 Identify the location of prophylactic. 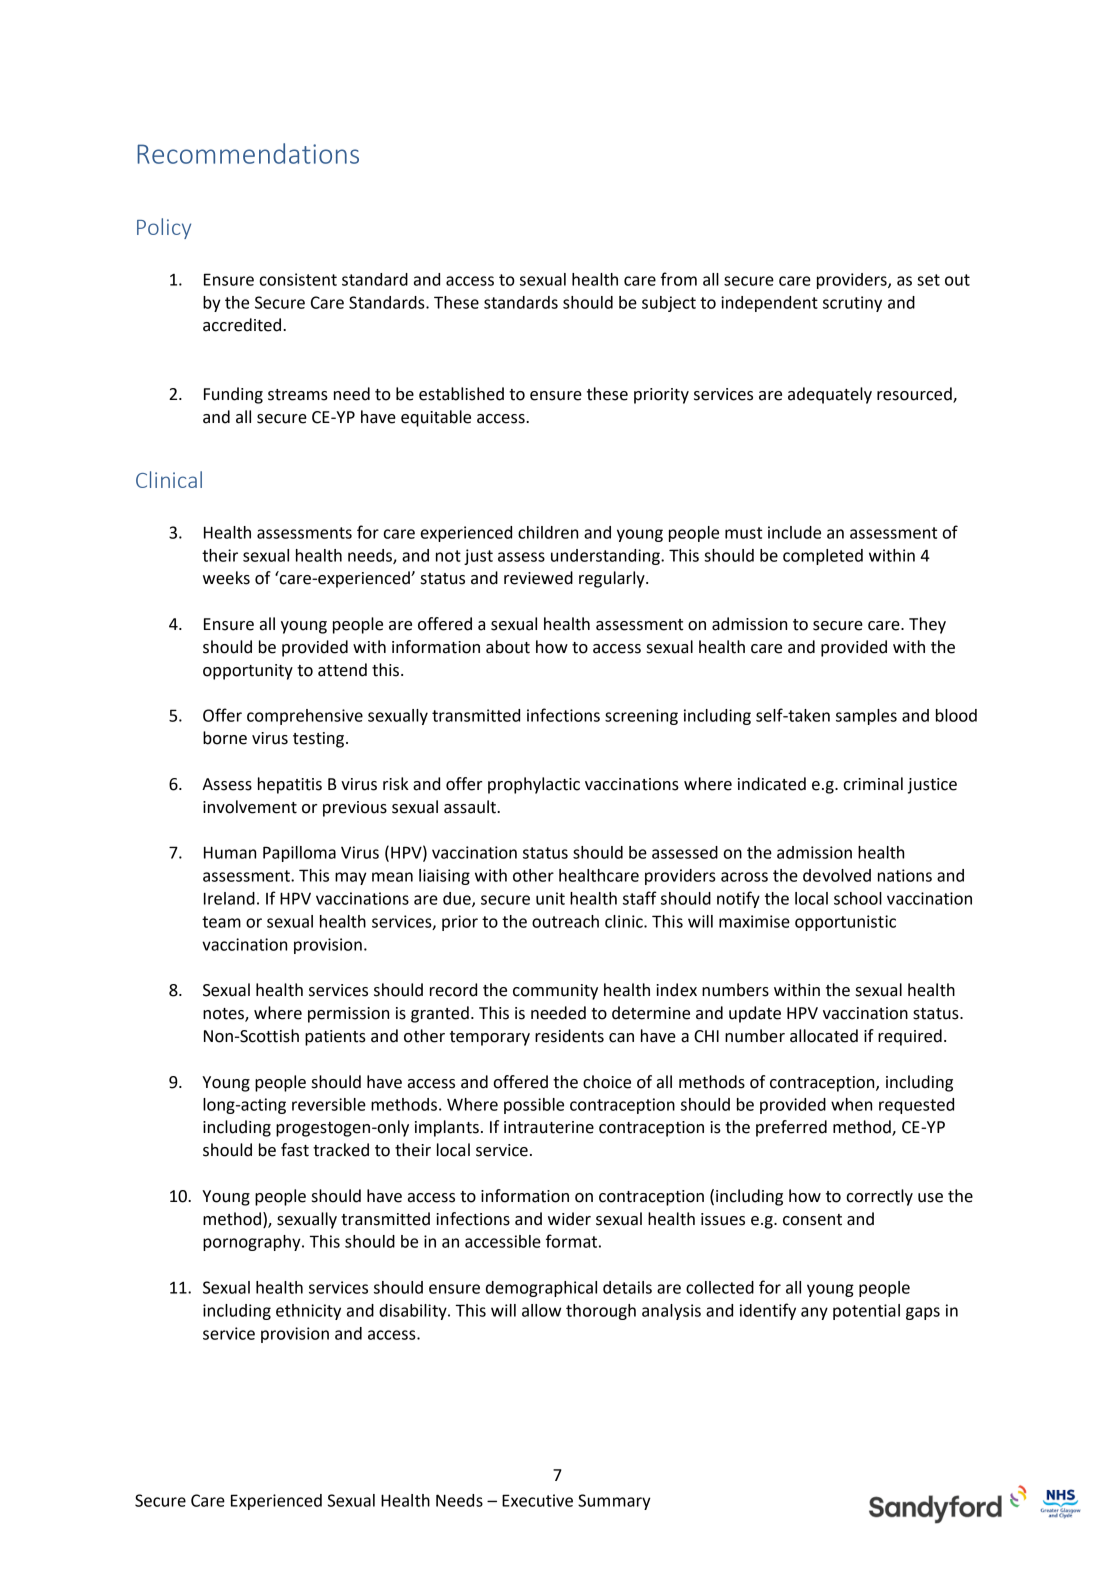
(534, 785).
